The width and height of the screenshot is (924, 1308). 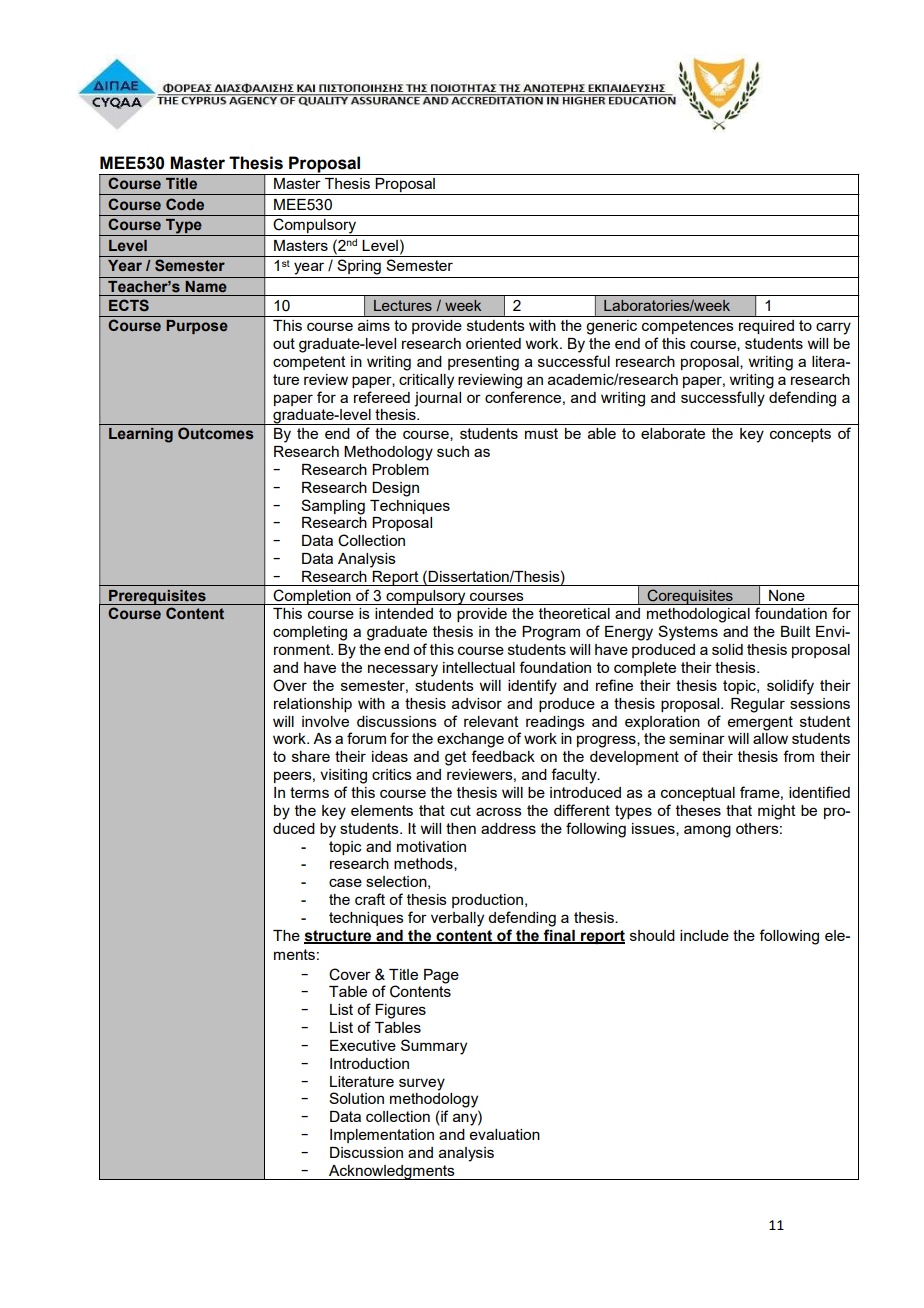 I want to click on Solution, so click(x=356, y=1098).
